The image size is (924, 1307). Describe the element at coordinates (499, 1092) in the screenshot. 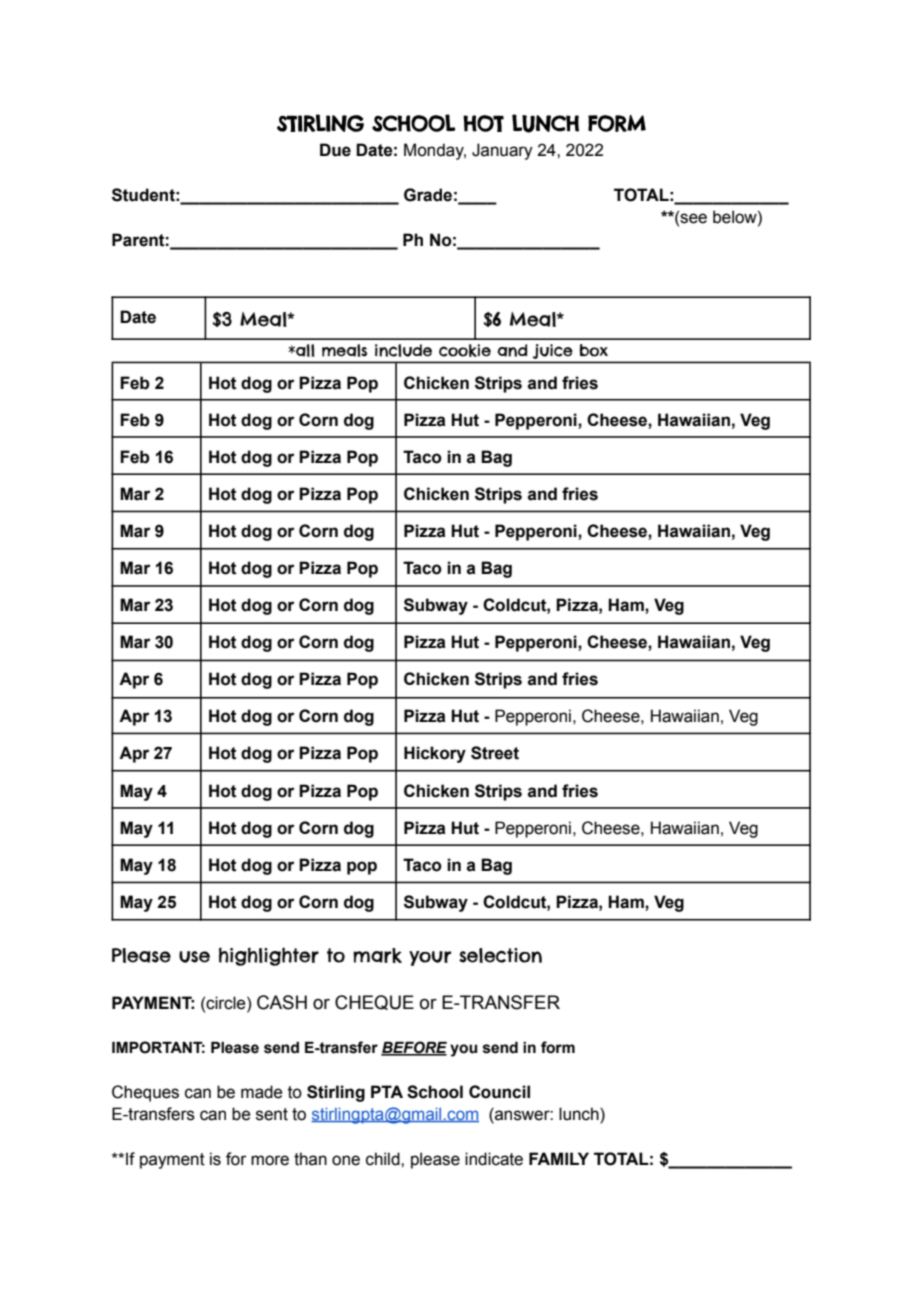

I see `Council` at that location.
